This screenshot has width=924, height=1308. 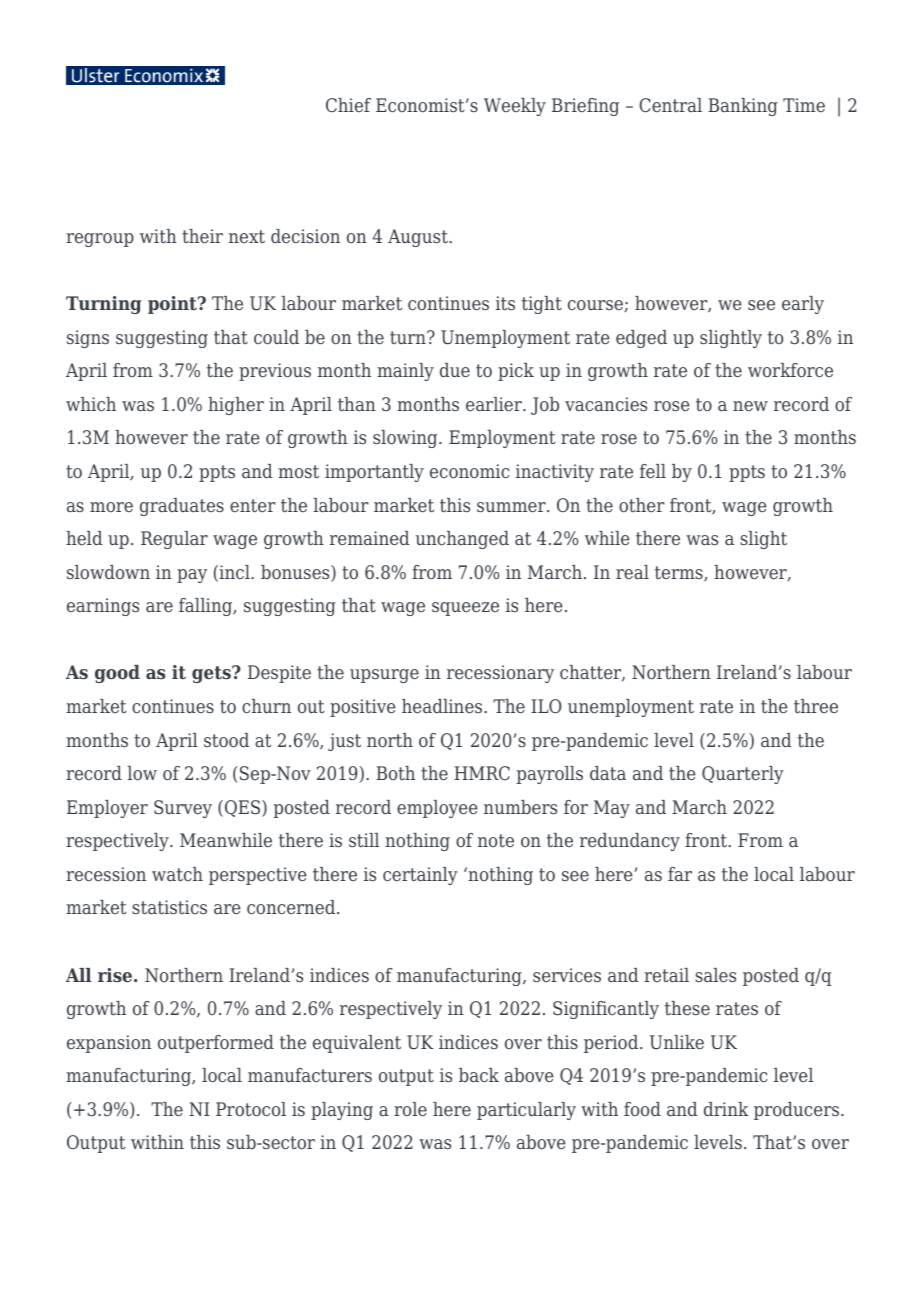 I want to click on Weekly, so click(x=515, y=107).
